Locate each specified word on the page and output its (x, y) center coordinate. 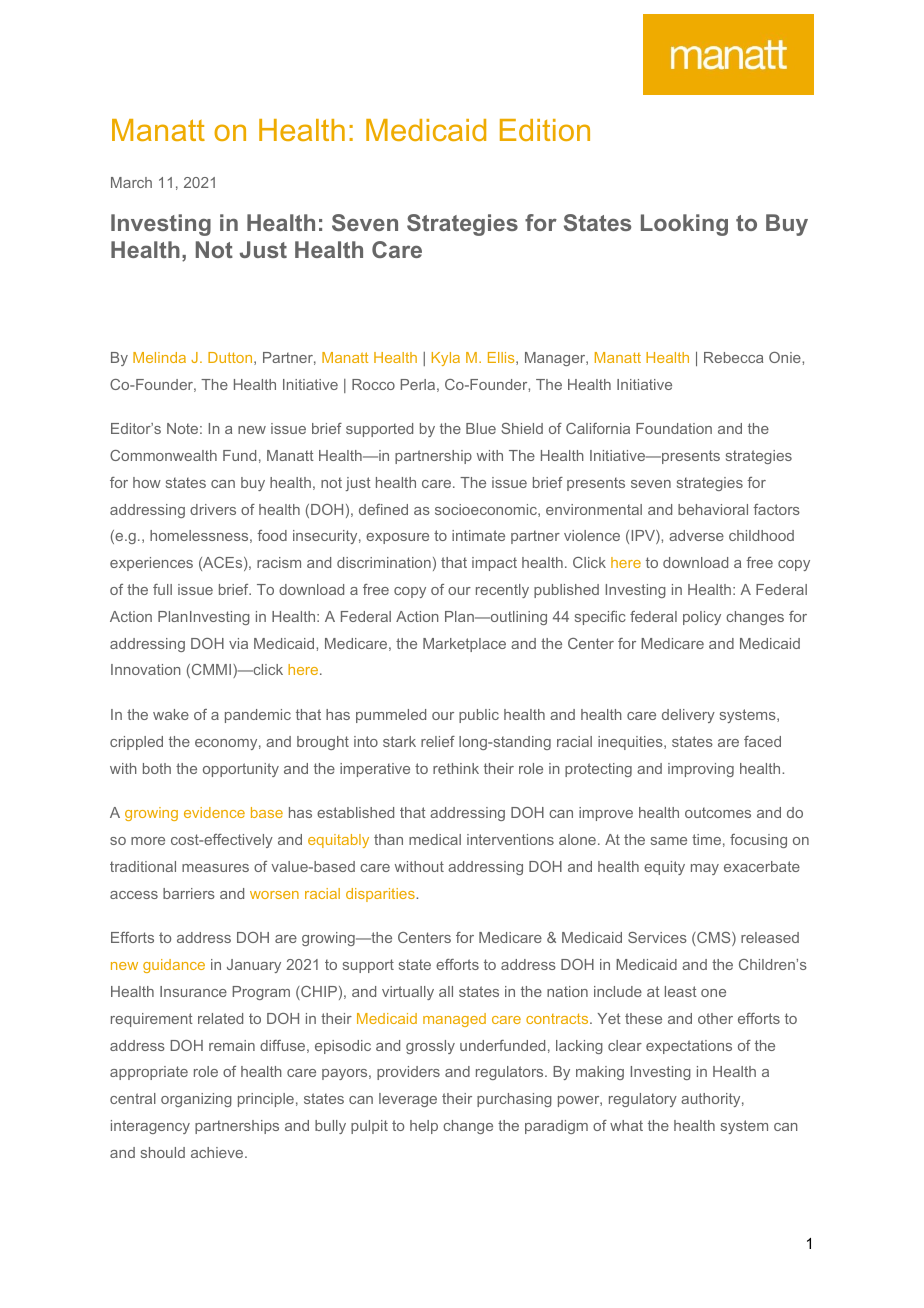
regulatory (643, 1100)
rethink (456, 768)
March (131, 182)
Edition (545, 130)
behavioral (713, 509)
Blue (481, 428)
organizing (196, 1100)
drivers (213, 509)
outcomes (718, 812)
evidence (214, 812)
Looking (684, 225)
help (424, 1127)
